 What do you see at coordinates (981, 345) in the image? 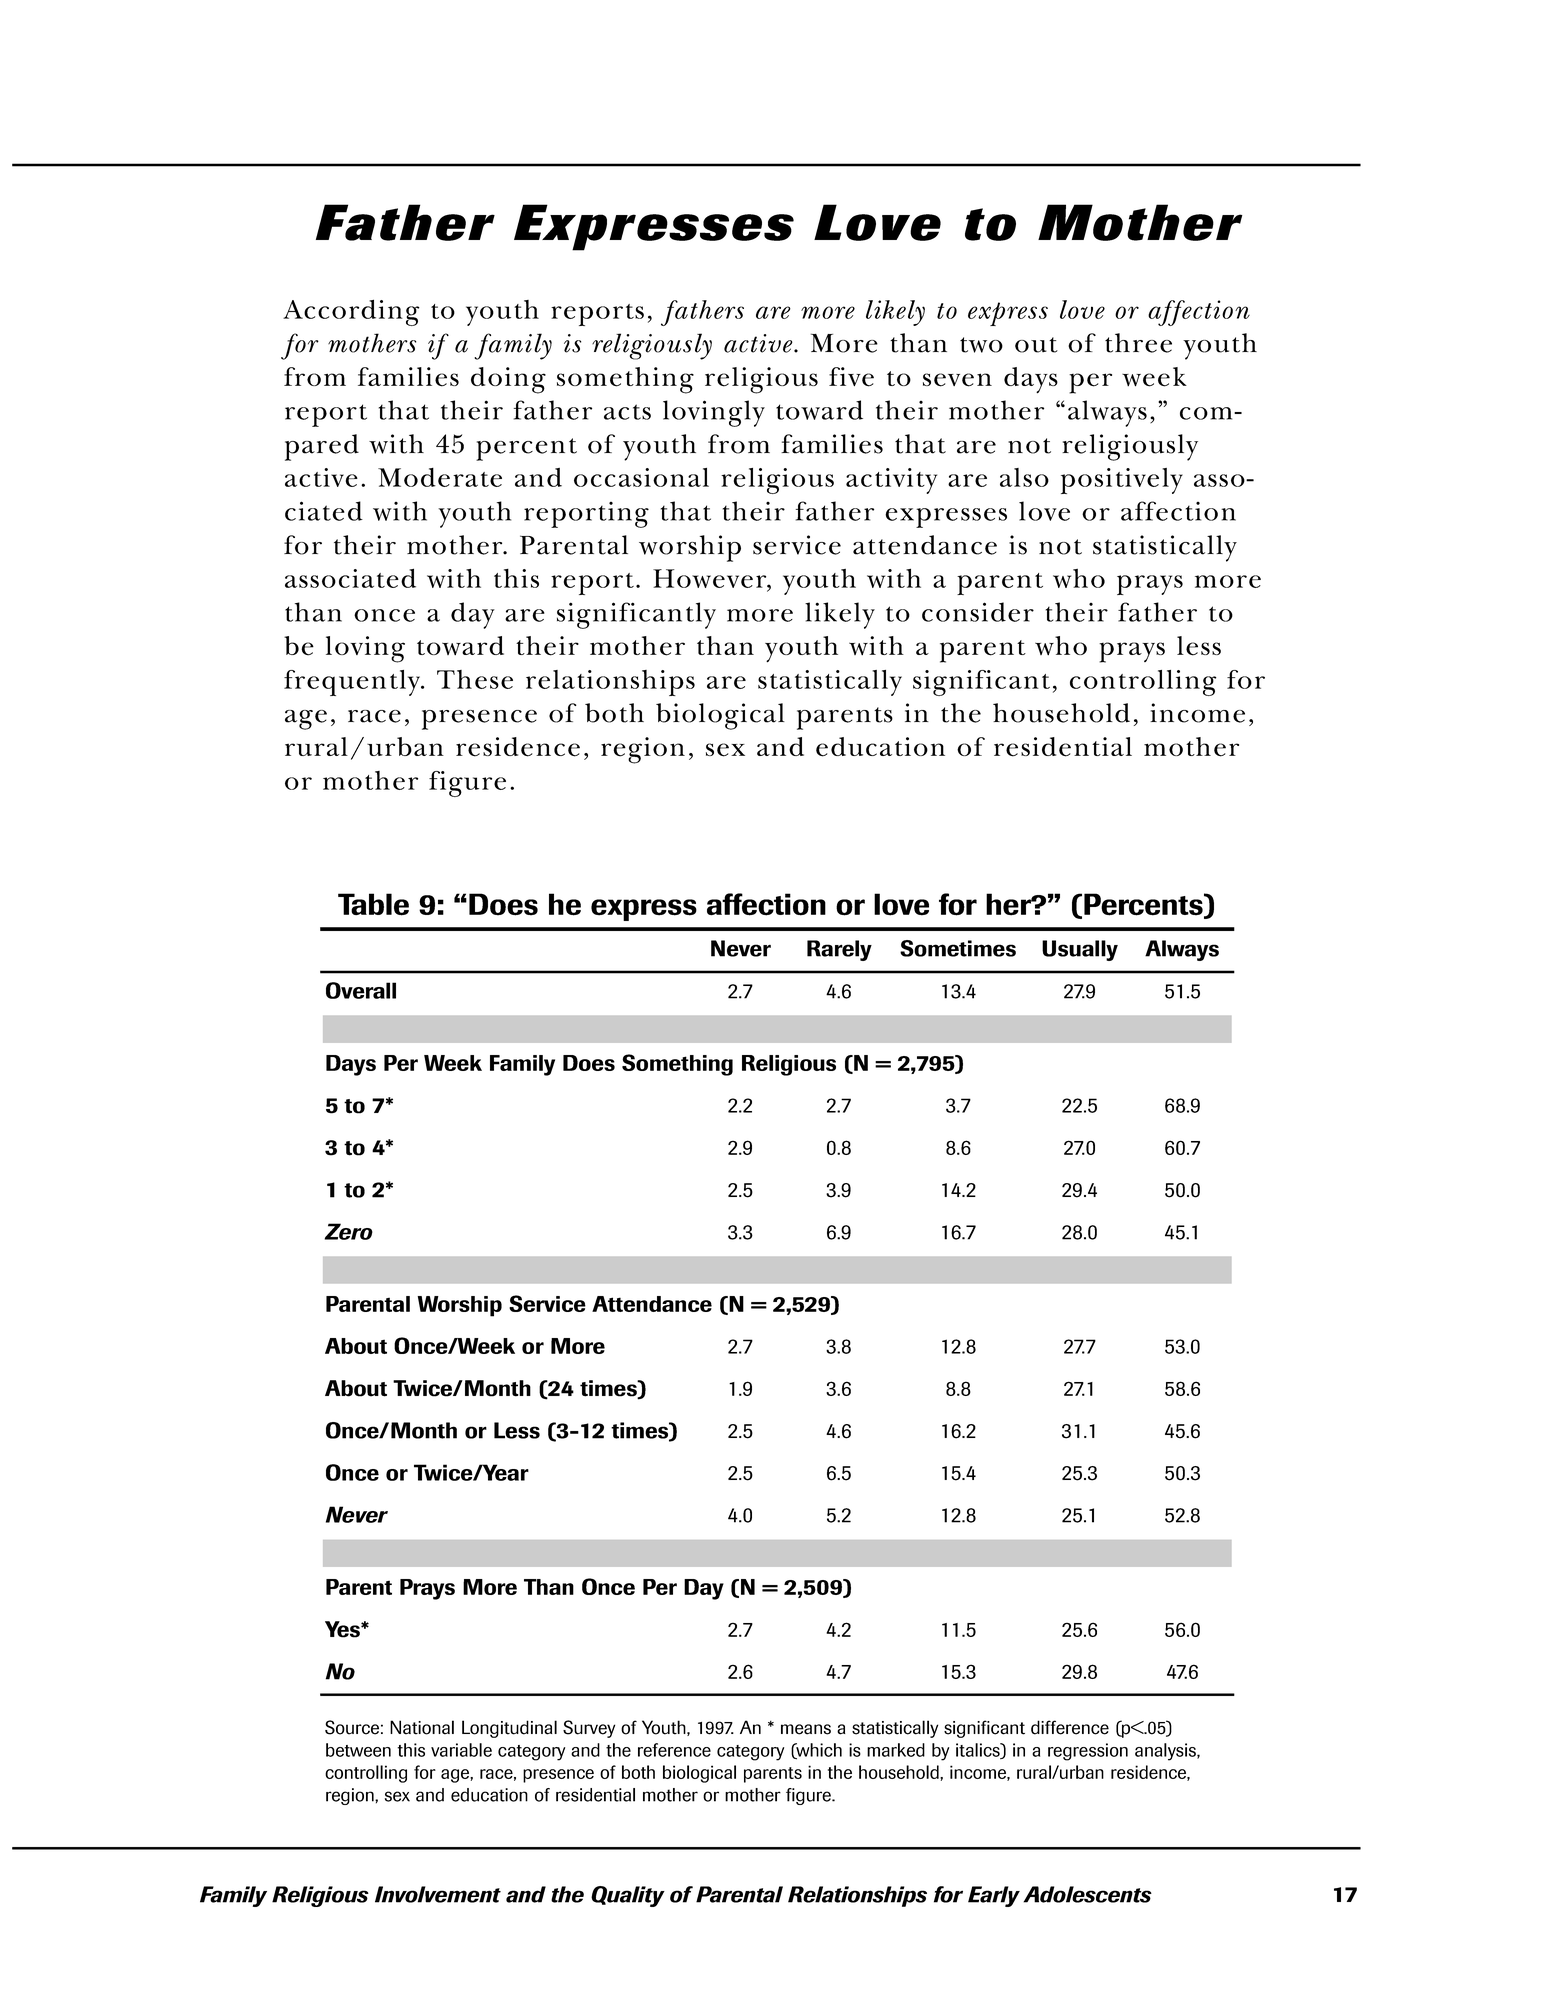
I see `two` at bounding box center [981, 345].
